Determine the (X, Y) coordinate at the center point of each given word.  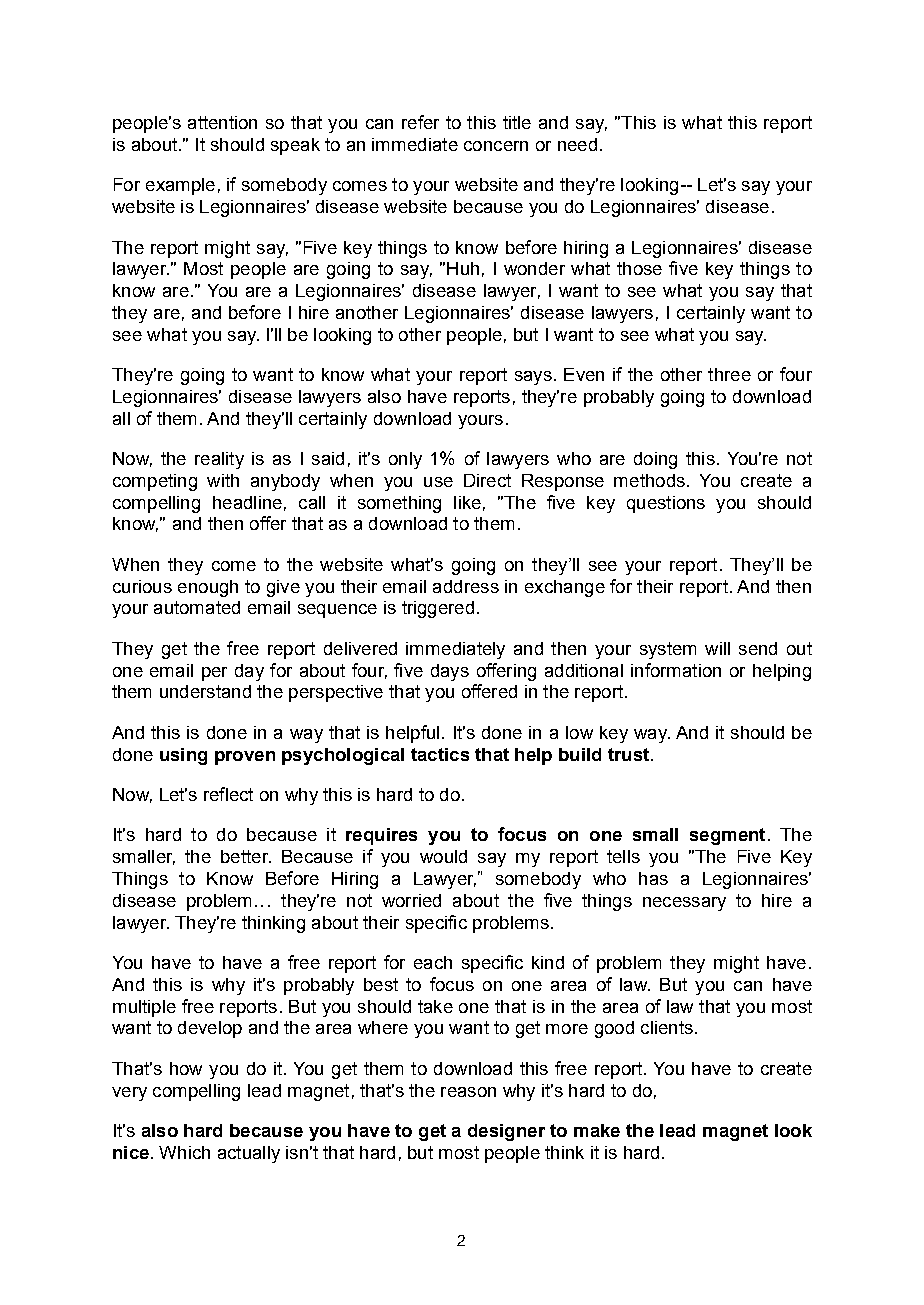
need (577, 144)
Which (184, 1152)
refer (420, 122)
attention (222, 122)
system (668, 650)
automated (197, 607)
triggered (438, 609)
